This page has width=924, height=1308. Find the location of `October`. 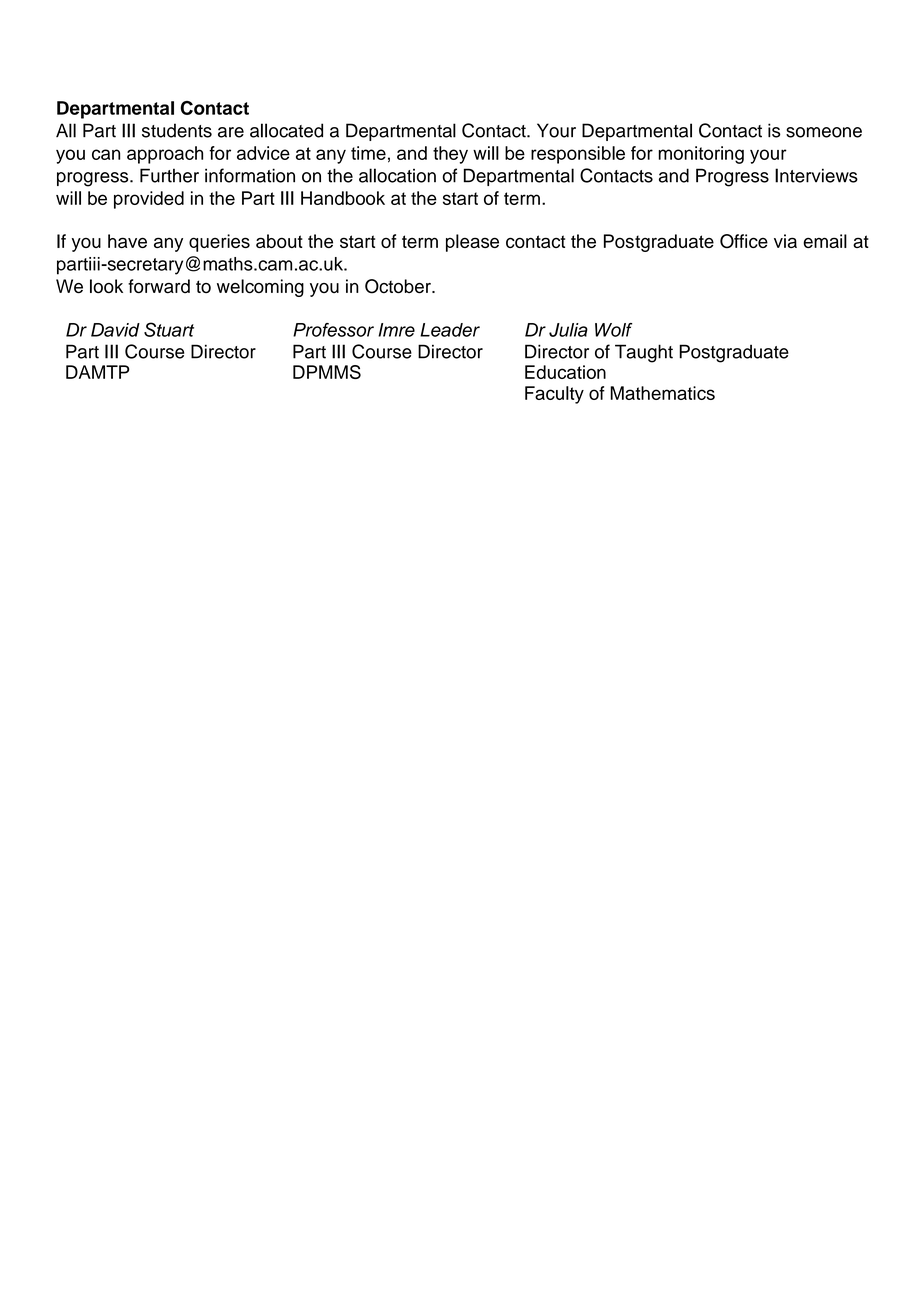

October is located at coordinates (399, 286).
